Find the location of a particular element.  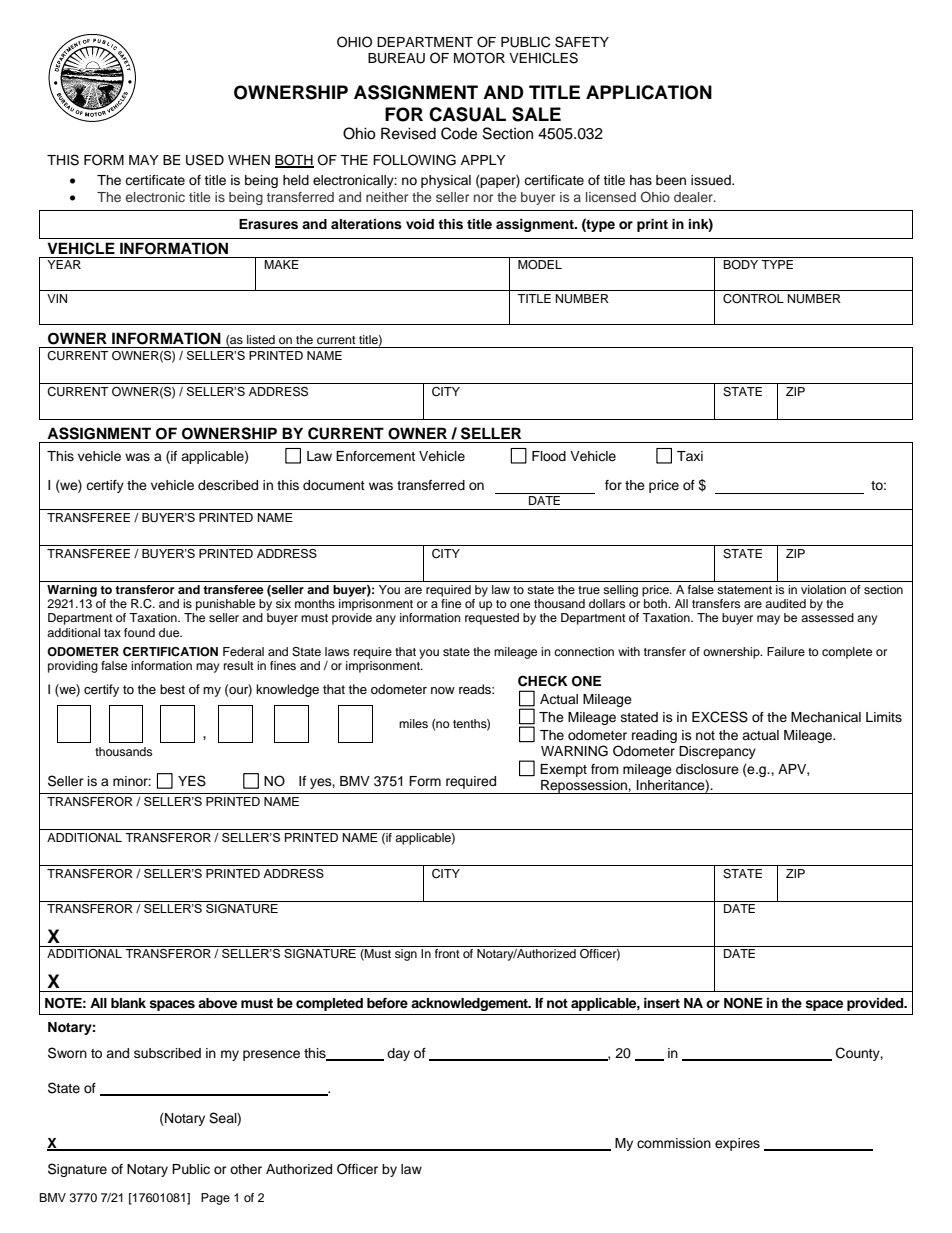

requested is located at coordinates (492, 619).
